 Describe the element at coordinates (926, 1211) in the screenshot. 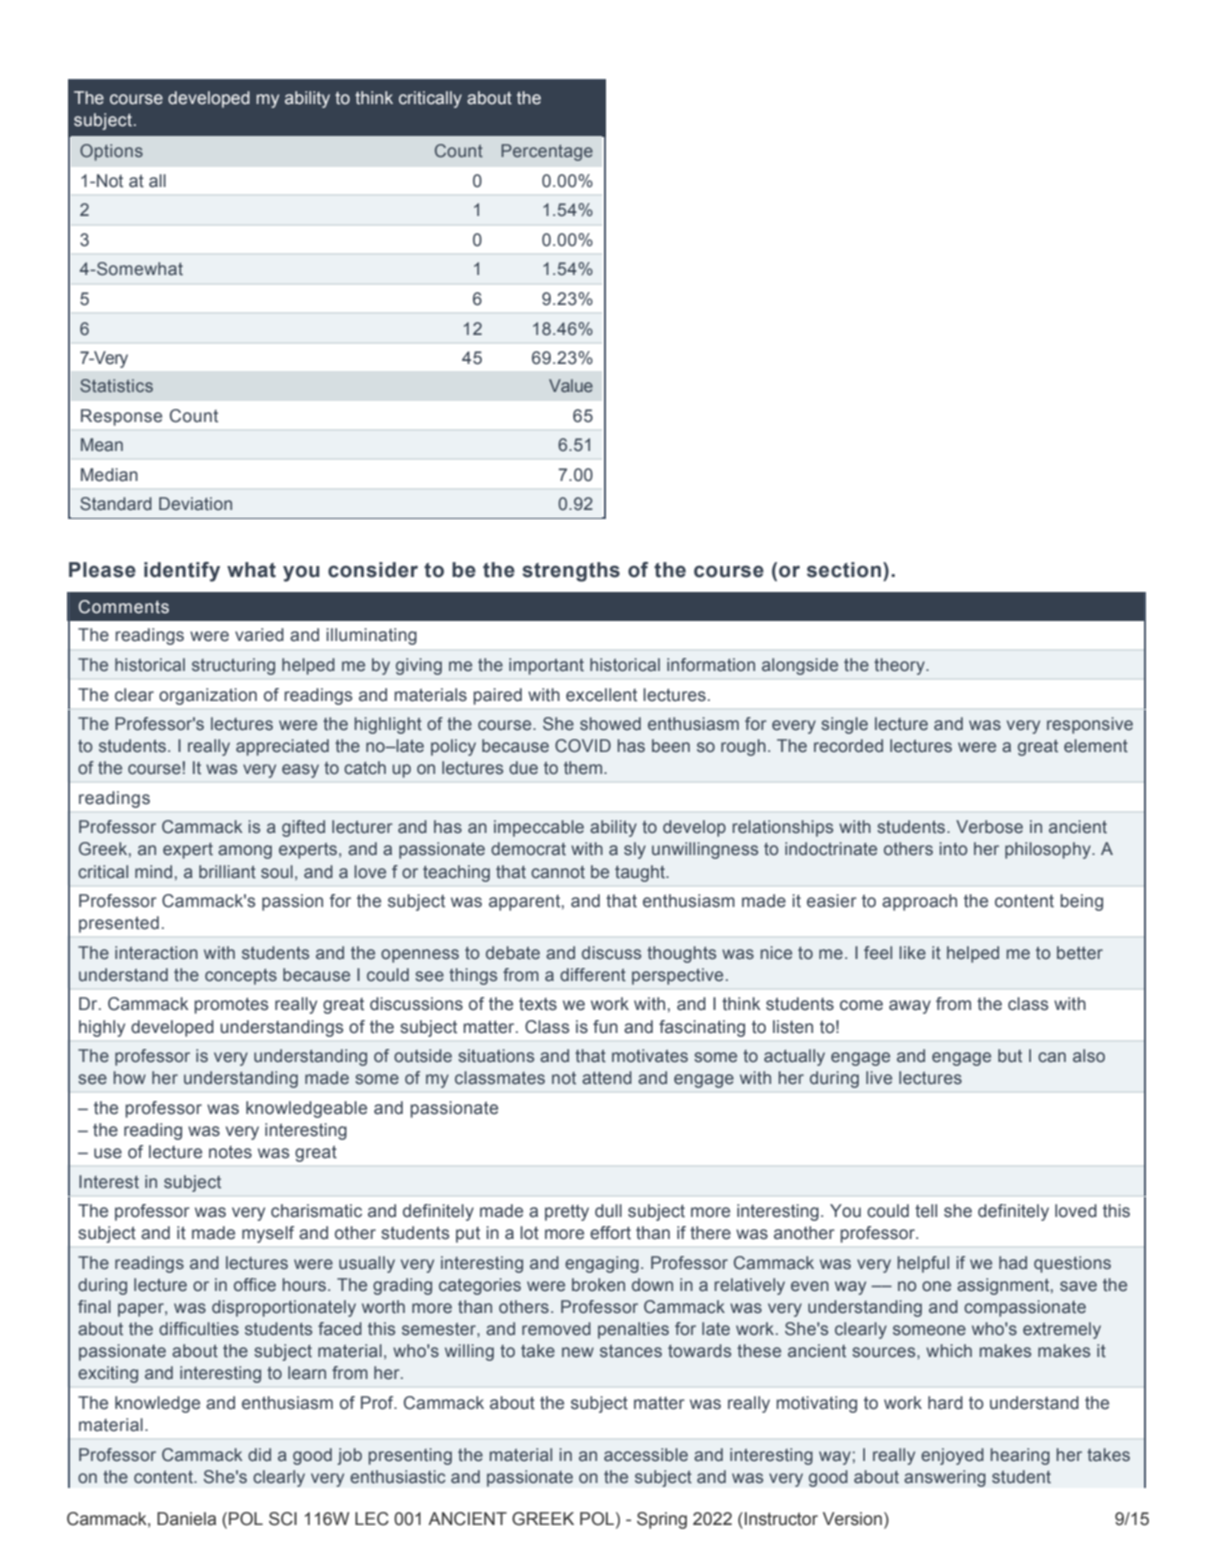

I see `tell` at that location.
